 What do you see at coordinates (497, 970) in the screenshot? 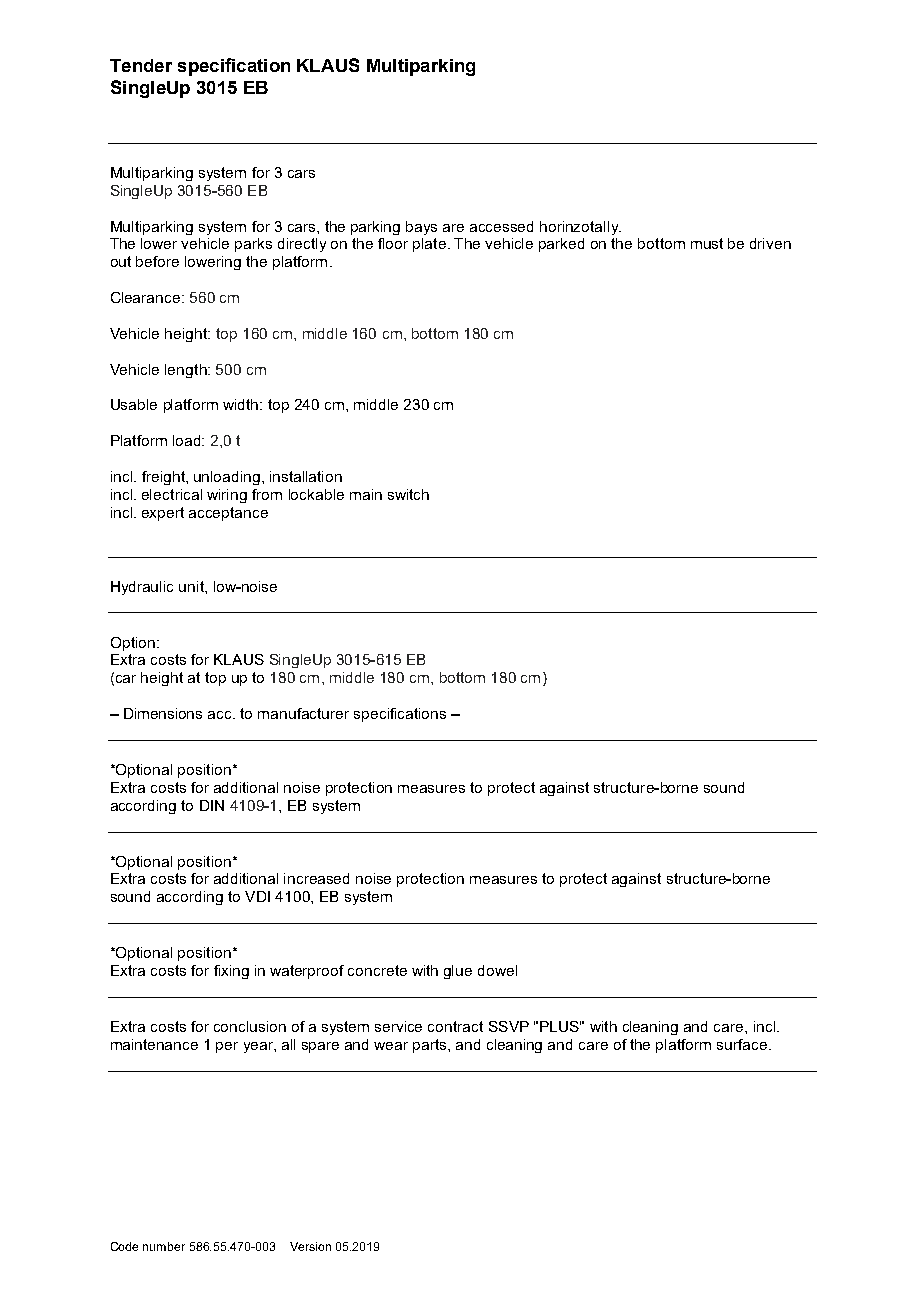
I see `dowel` at bounding box center [497, 970].
